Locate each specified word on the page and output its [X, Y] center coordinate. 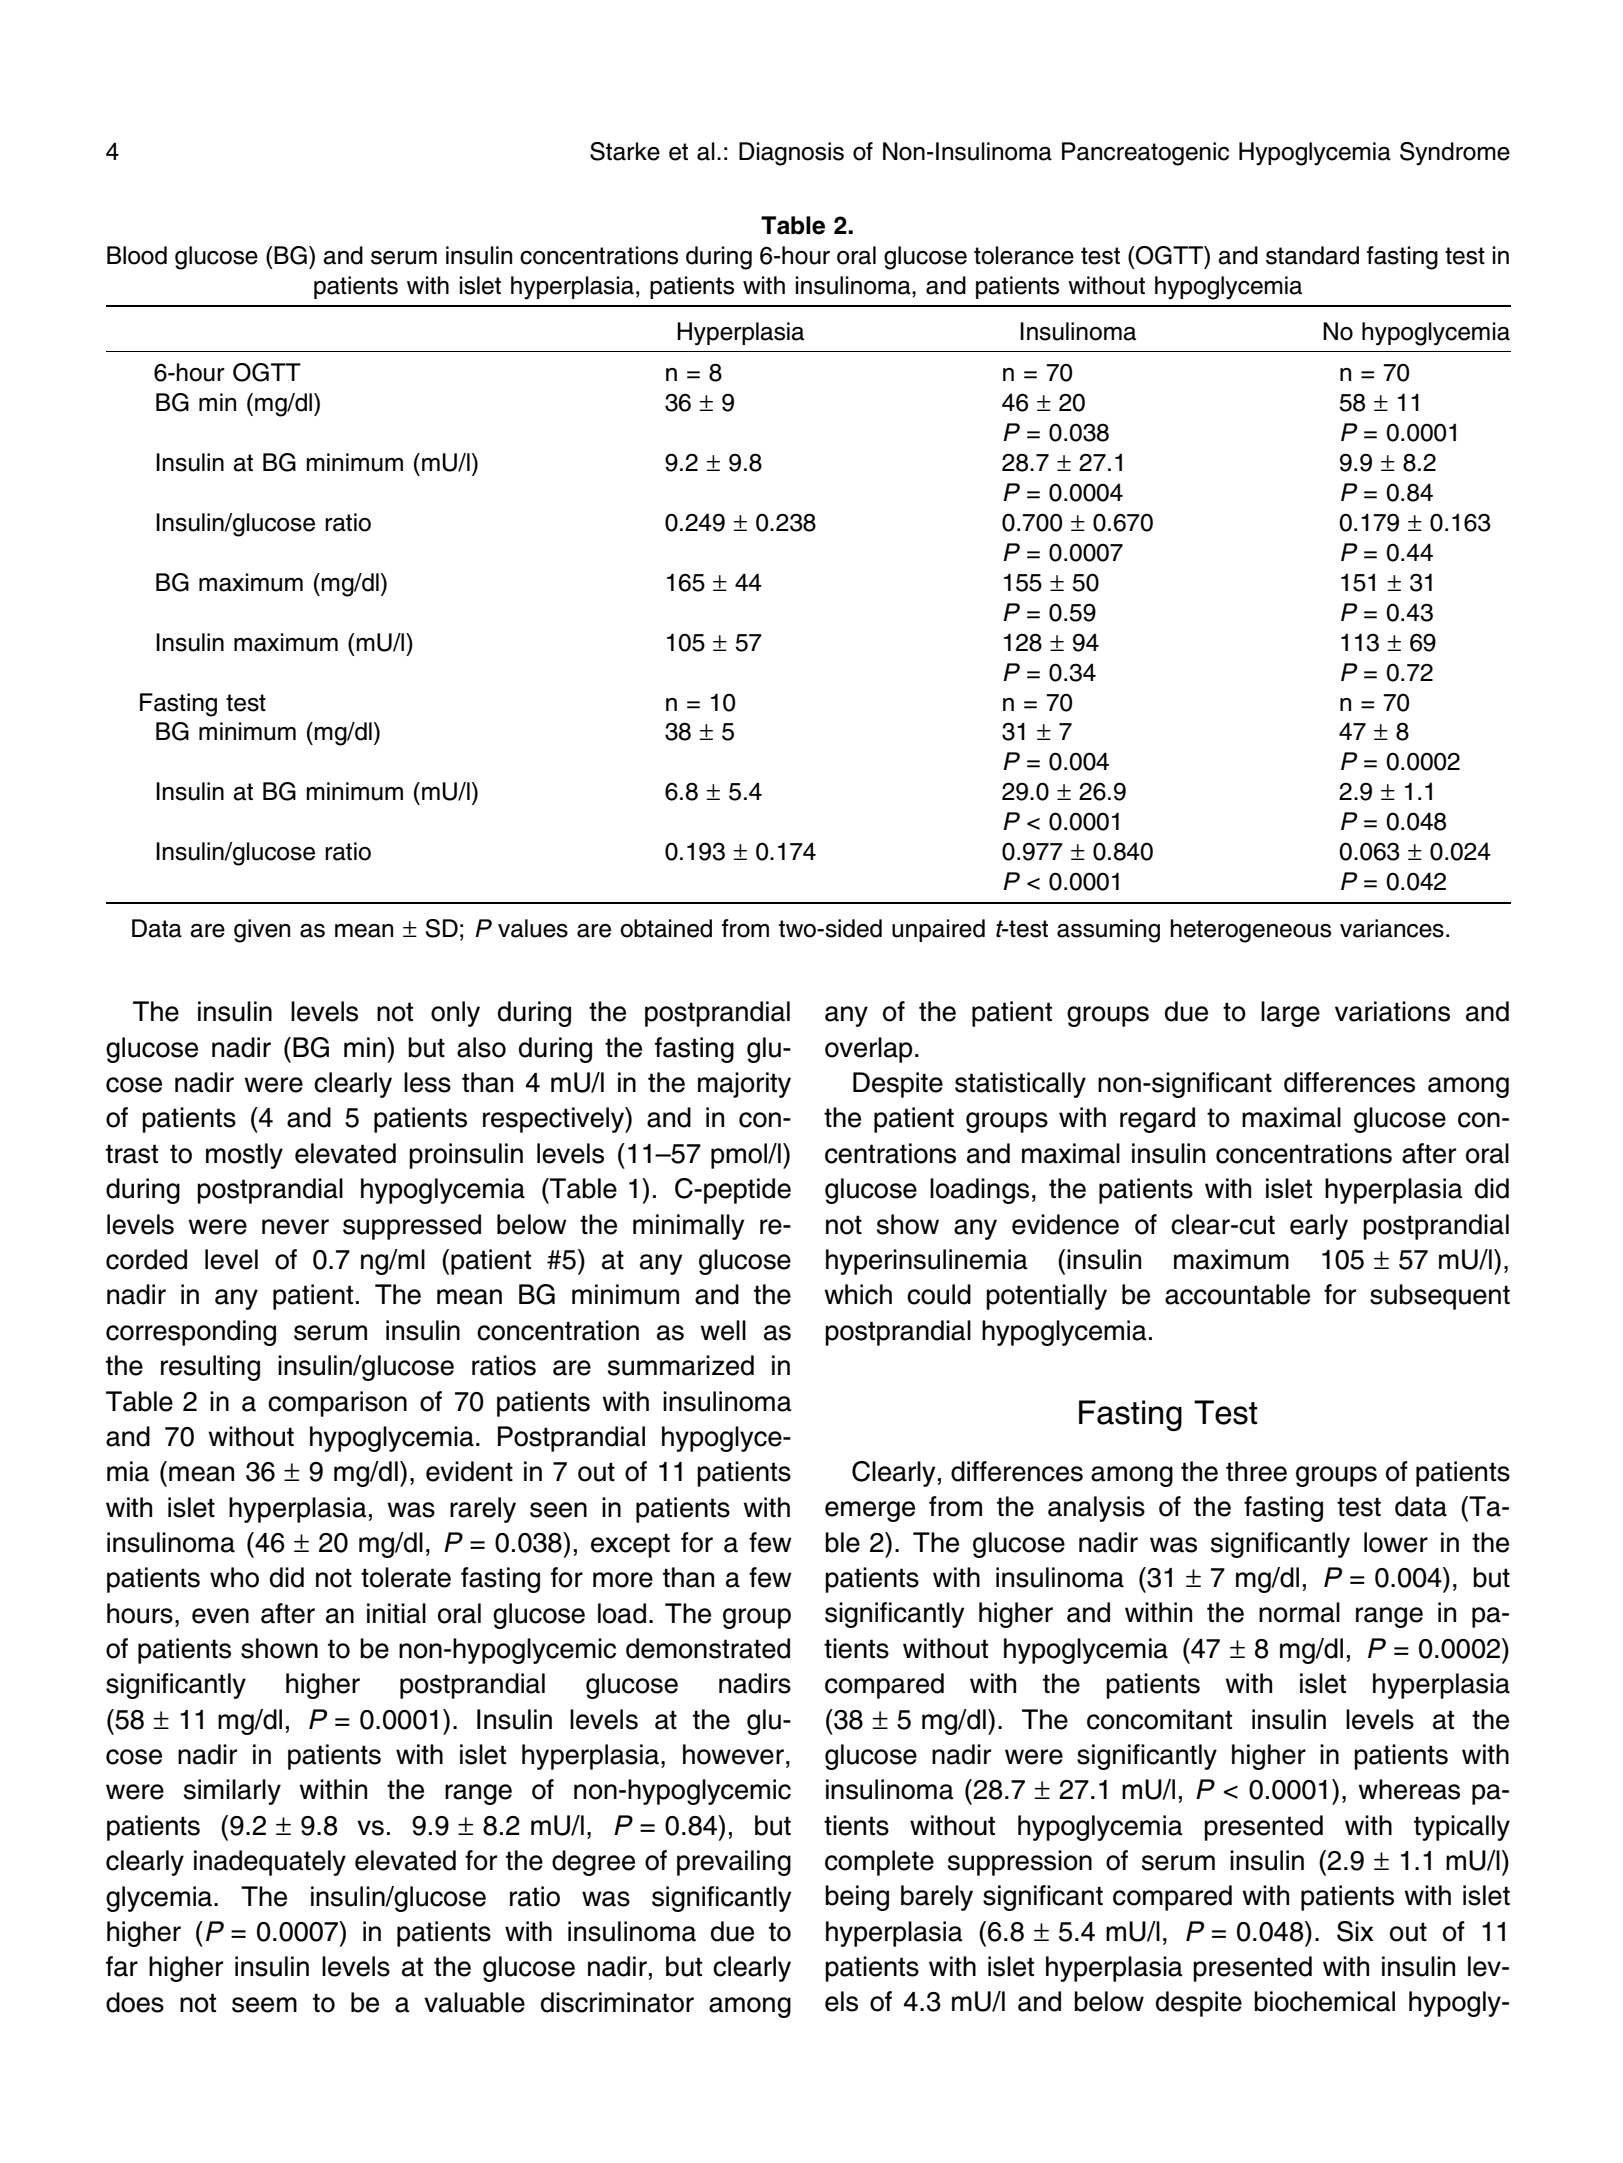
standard [1312, 255]
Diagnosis [791, 154]
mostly [244, 1156]
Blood [137, 255]
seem [264, 2005]
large [1290, 1014]
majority [744, 1085]
